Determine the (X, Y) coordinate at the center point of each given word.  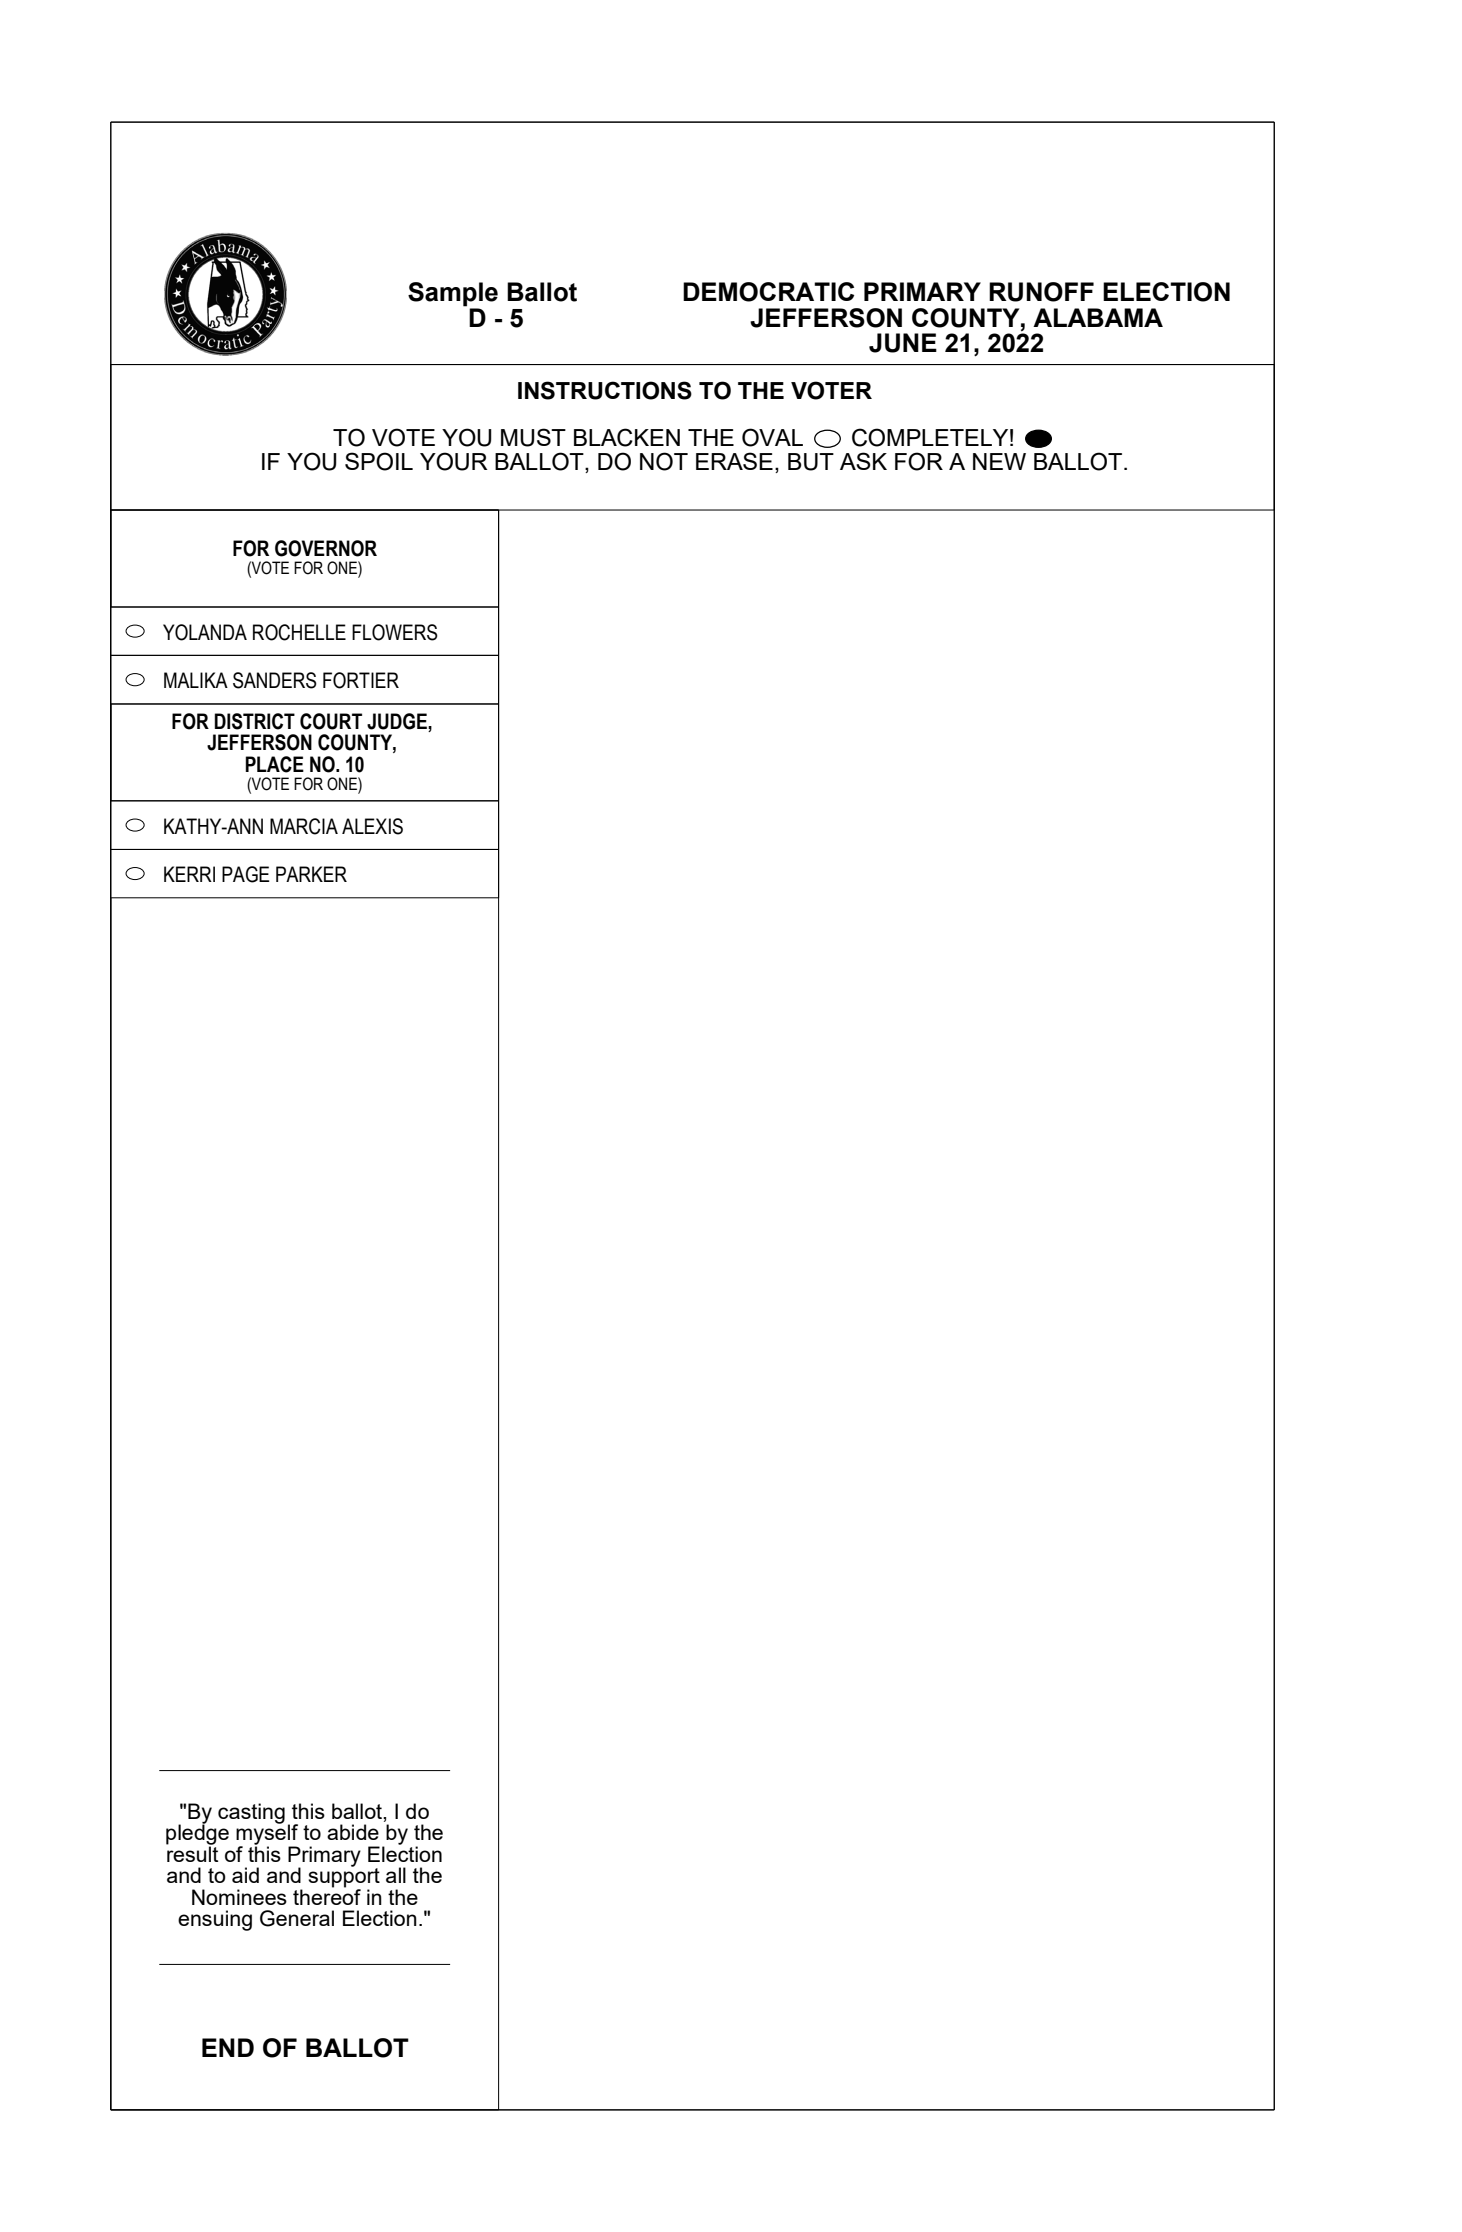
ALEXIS (372, 826)
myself (267, 1834)
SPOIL (379, 461)
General (297, 1918)
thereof (327, 1895)
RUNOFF (1041, 292)
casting (251, 1813)
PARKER (311, 874)
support (344, 1878)
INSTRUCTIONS (605, 390)
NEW (999, 461)
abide (353, 1832)
